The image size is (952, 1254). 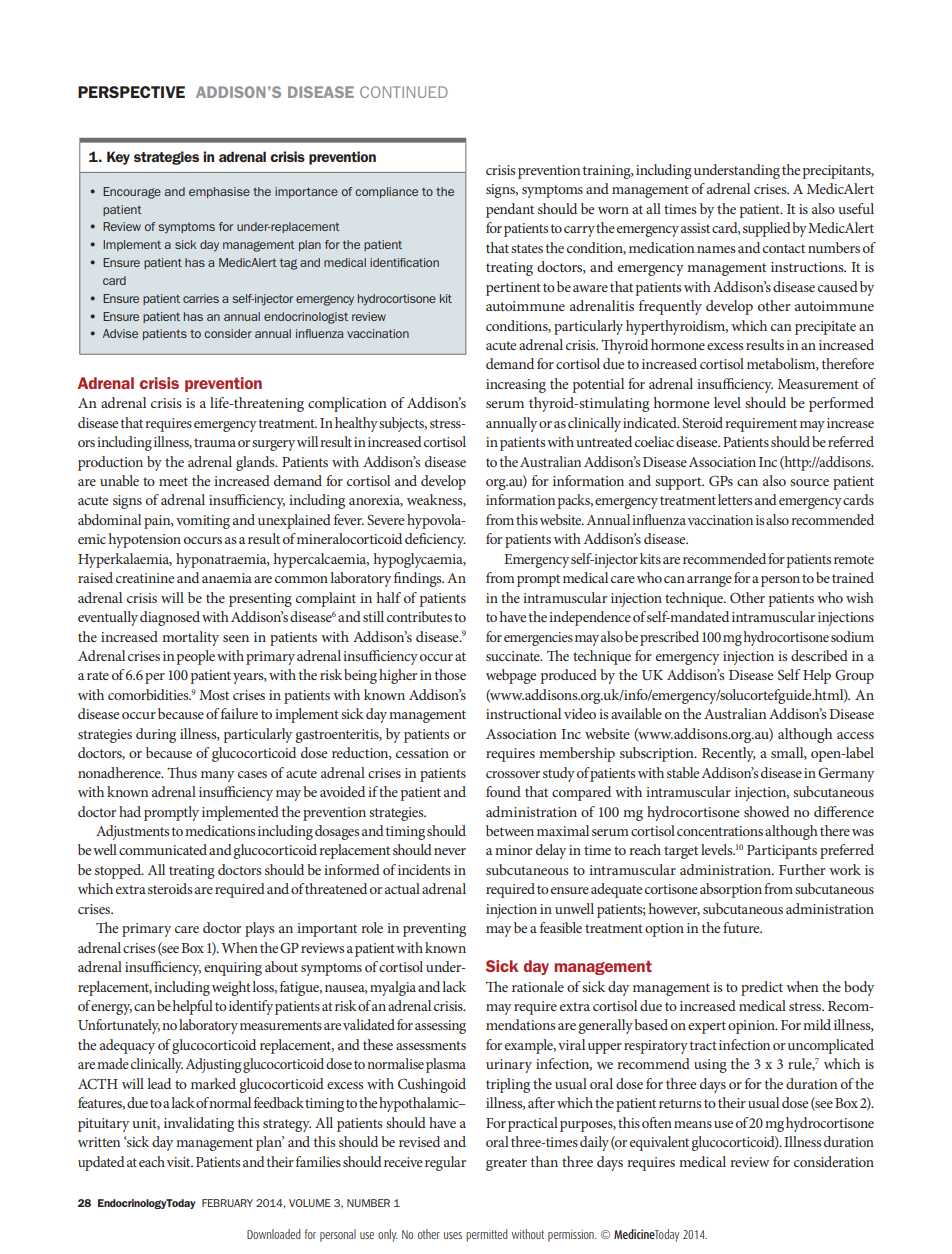 What do you see at coordinates (742, 927) in the image?
I see `future` at bounding box center [742, 927].
